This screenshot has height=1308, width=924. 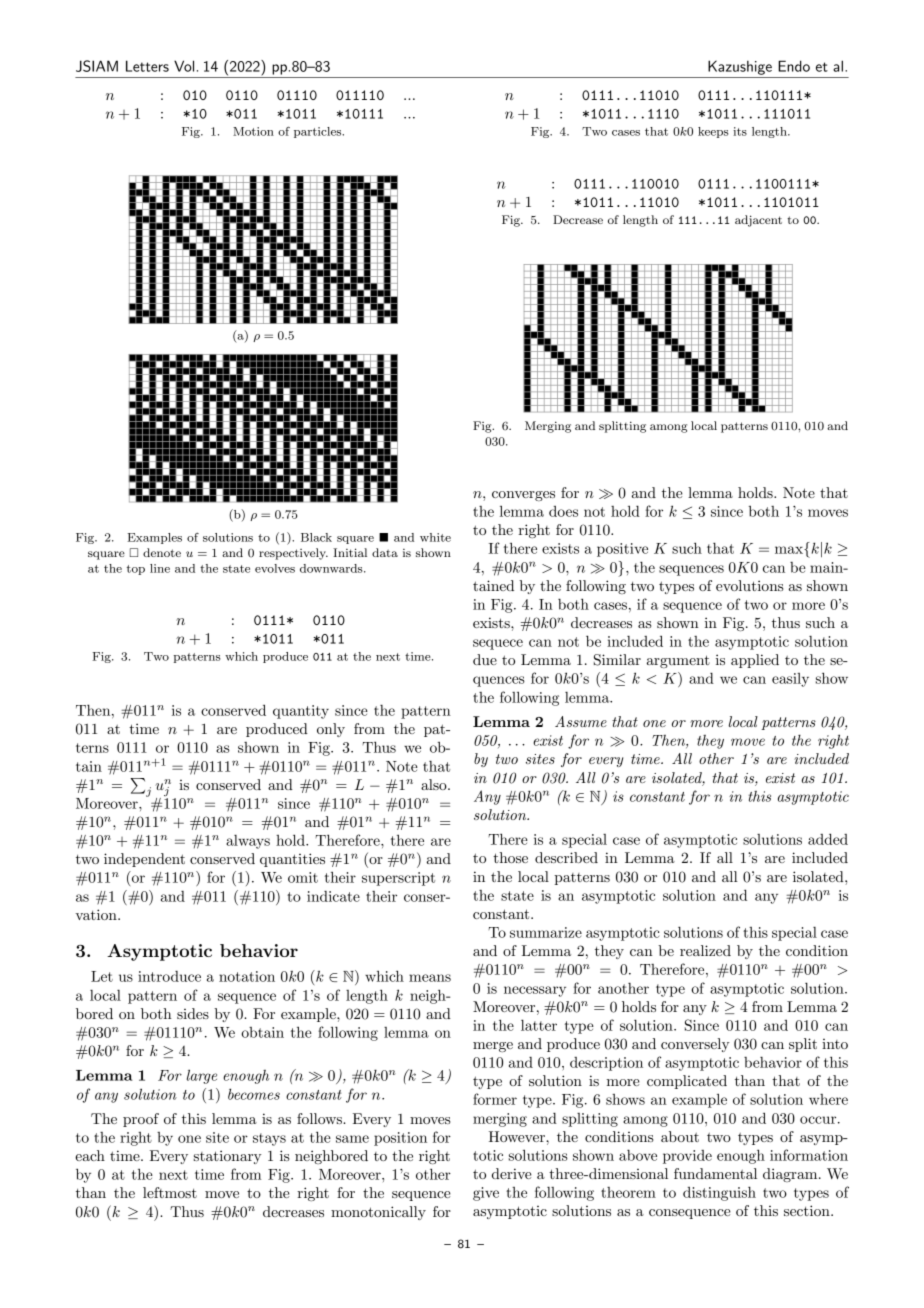 I want to click on give, so click(x=486, y=1194).
